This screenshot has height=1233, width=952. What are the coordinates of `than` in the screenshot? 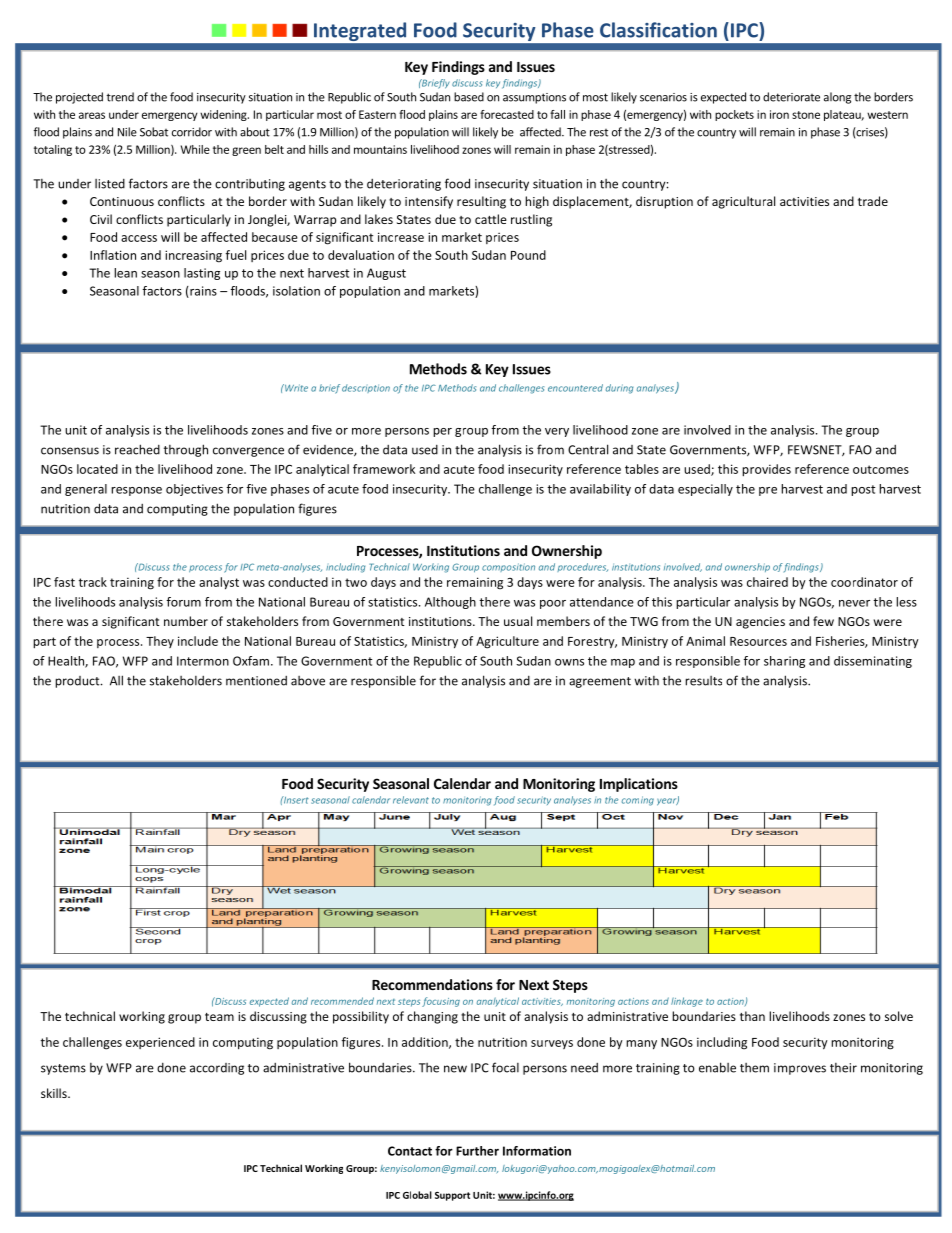 It's located at (752, 1016).
